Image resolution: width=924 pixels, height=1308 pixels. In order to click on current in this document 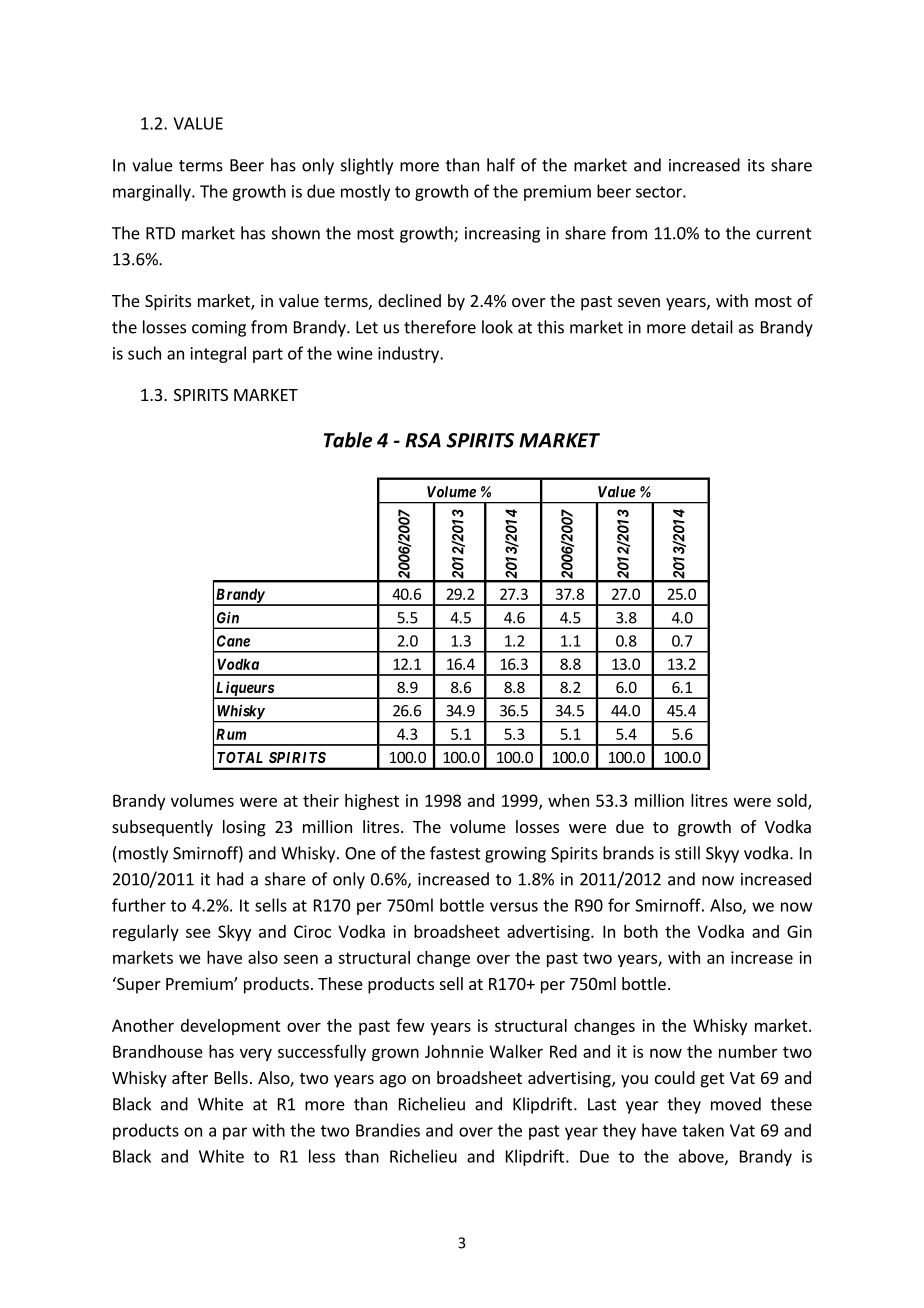, I will do `click(784, 234)`.
